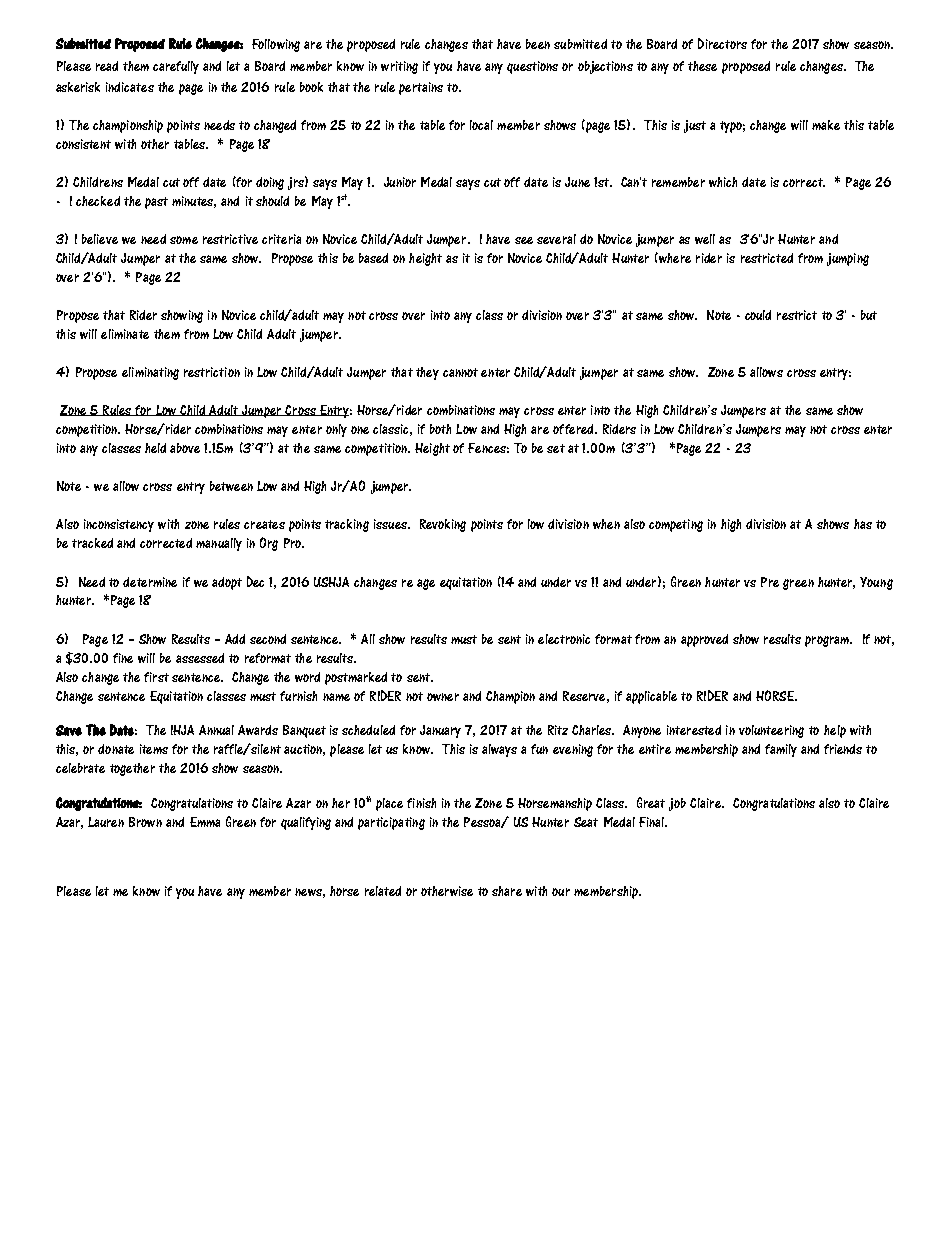  I want to click on Final, so click(652, 822).
